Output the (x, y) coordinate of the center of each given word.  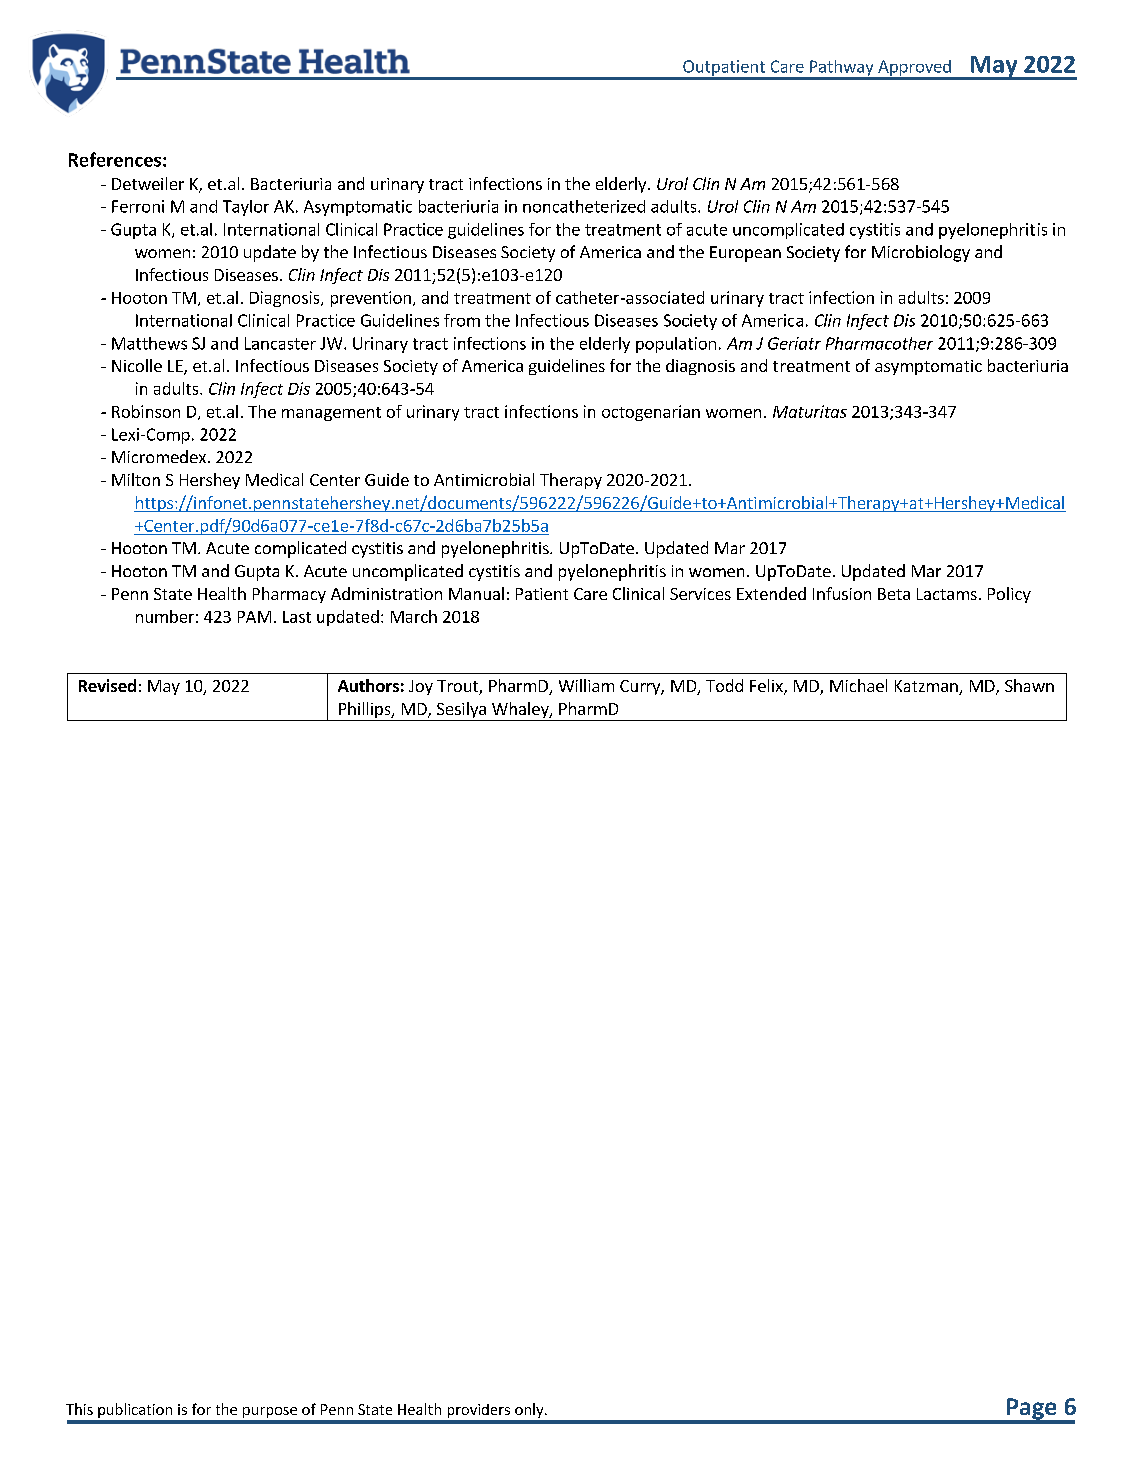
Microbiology (921, 253)
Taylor (246, 208)
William (586, 685)
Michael (858, 685)
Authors (368, 685)
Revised (107, 685)
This (79, 1409)
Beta (894, 594)
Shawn (1029, 685)
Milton (136, 479)
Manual (476, 593)
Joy (421, 687)
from (462, 320)
